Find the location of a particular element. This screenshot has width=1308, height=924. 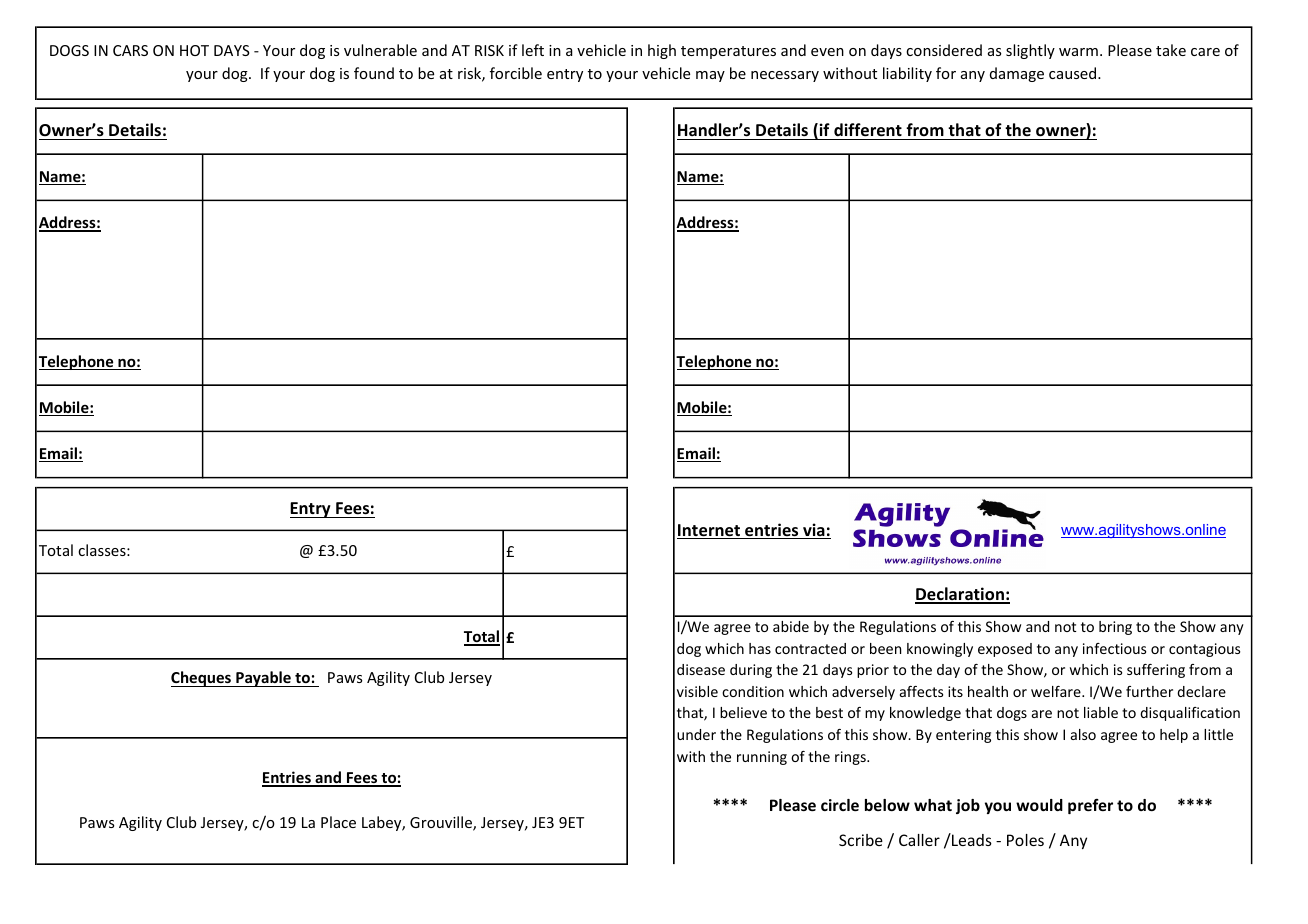

Payable is located at coordinates (263, 679).
